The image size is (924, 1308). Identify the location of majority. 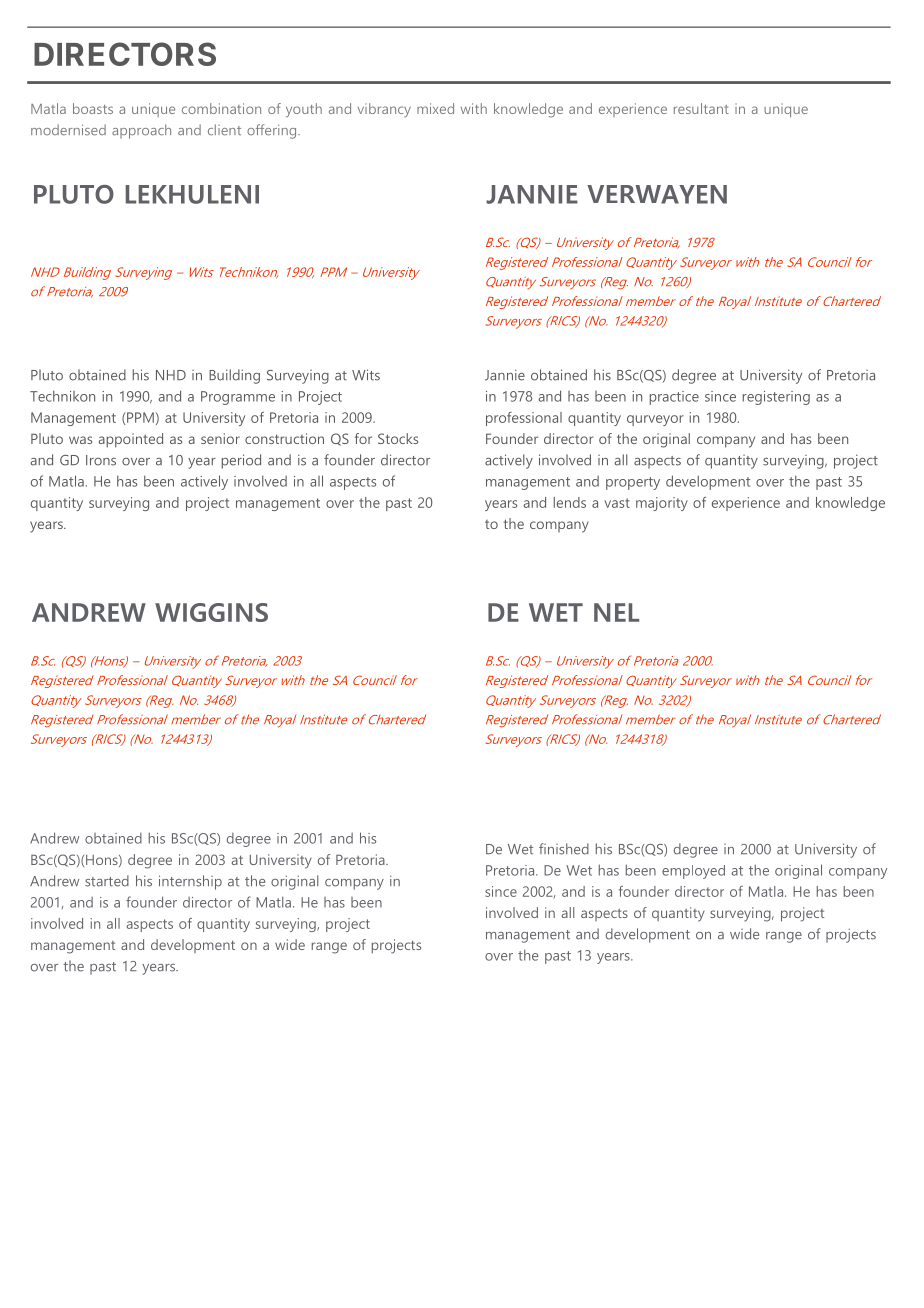
(662, 504).
